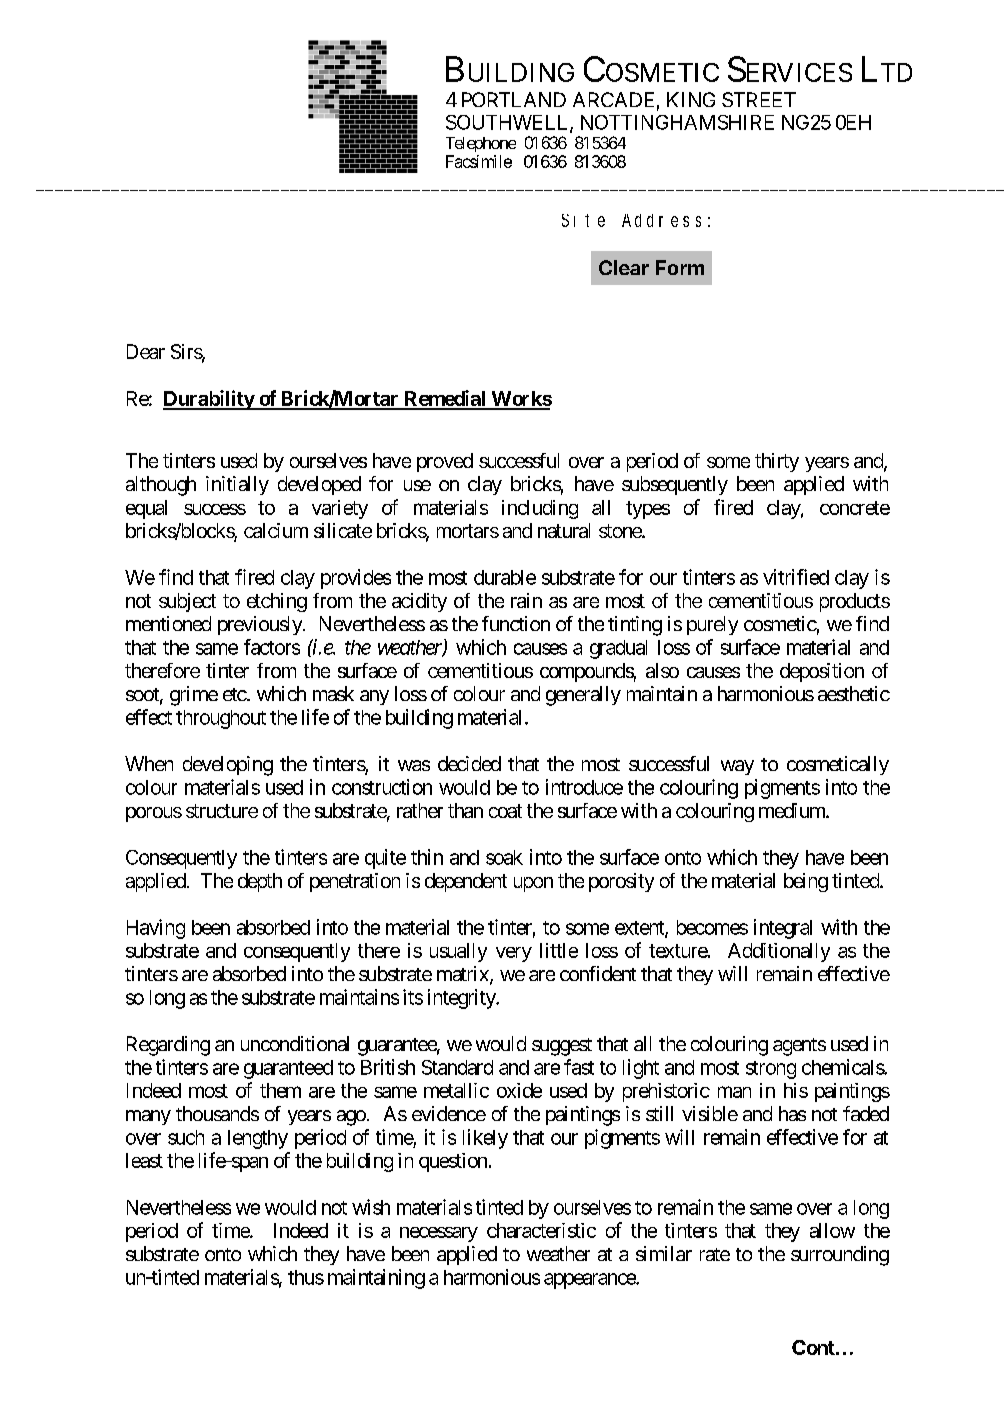  I want to click on way, so click(737, 767).
